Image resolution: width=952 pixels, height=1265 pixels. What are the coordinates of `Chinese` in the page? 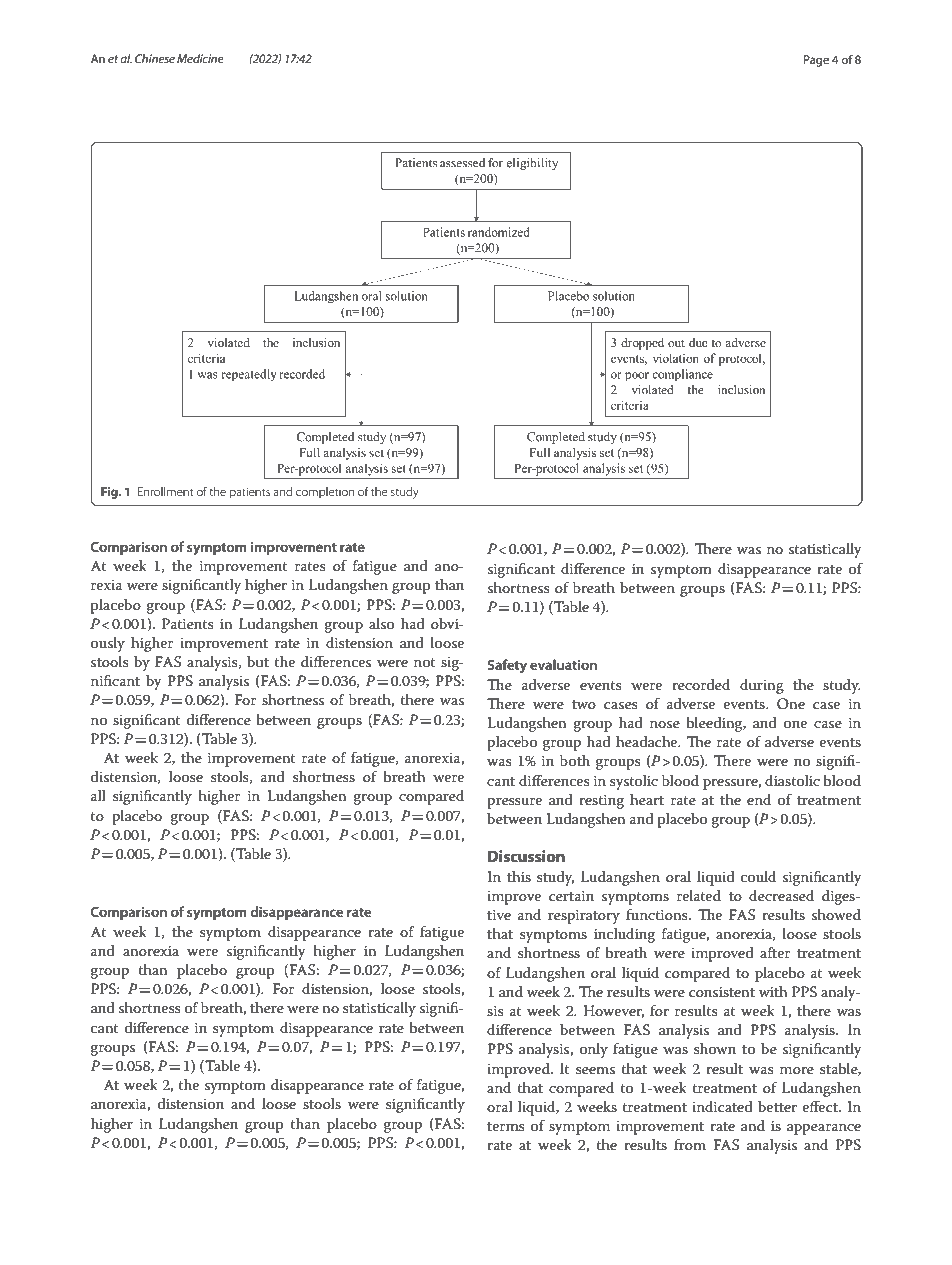 It's located at (155, 58).
